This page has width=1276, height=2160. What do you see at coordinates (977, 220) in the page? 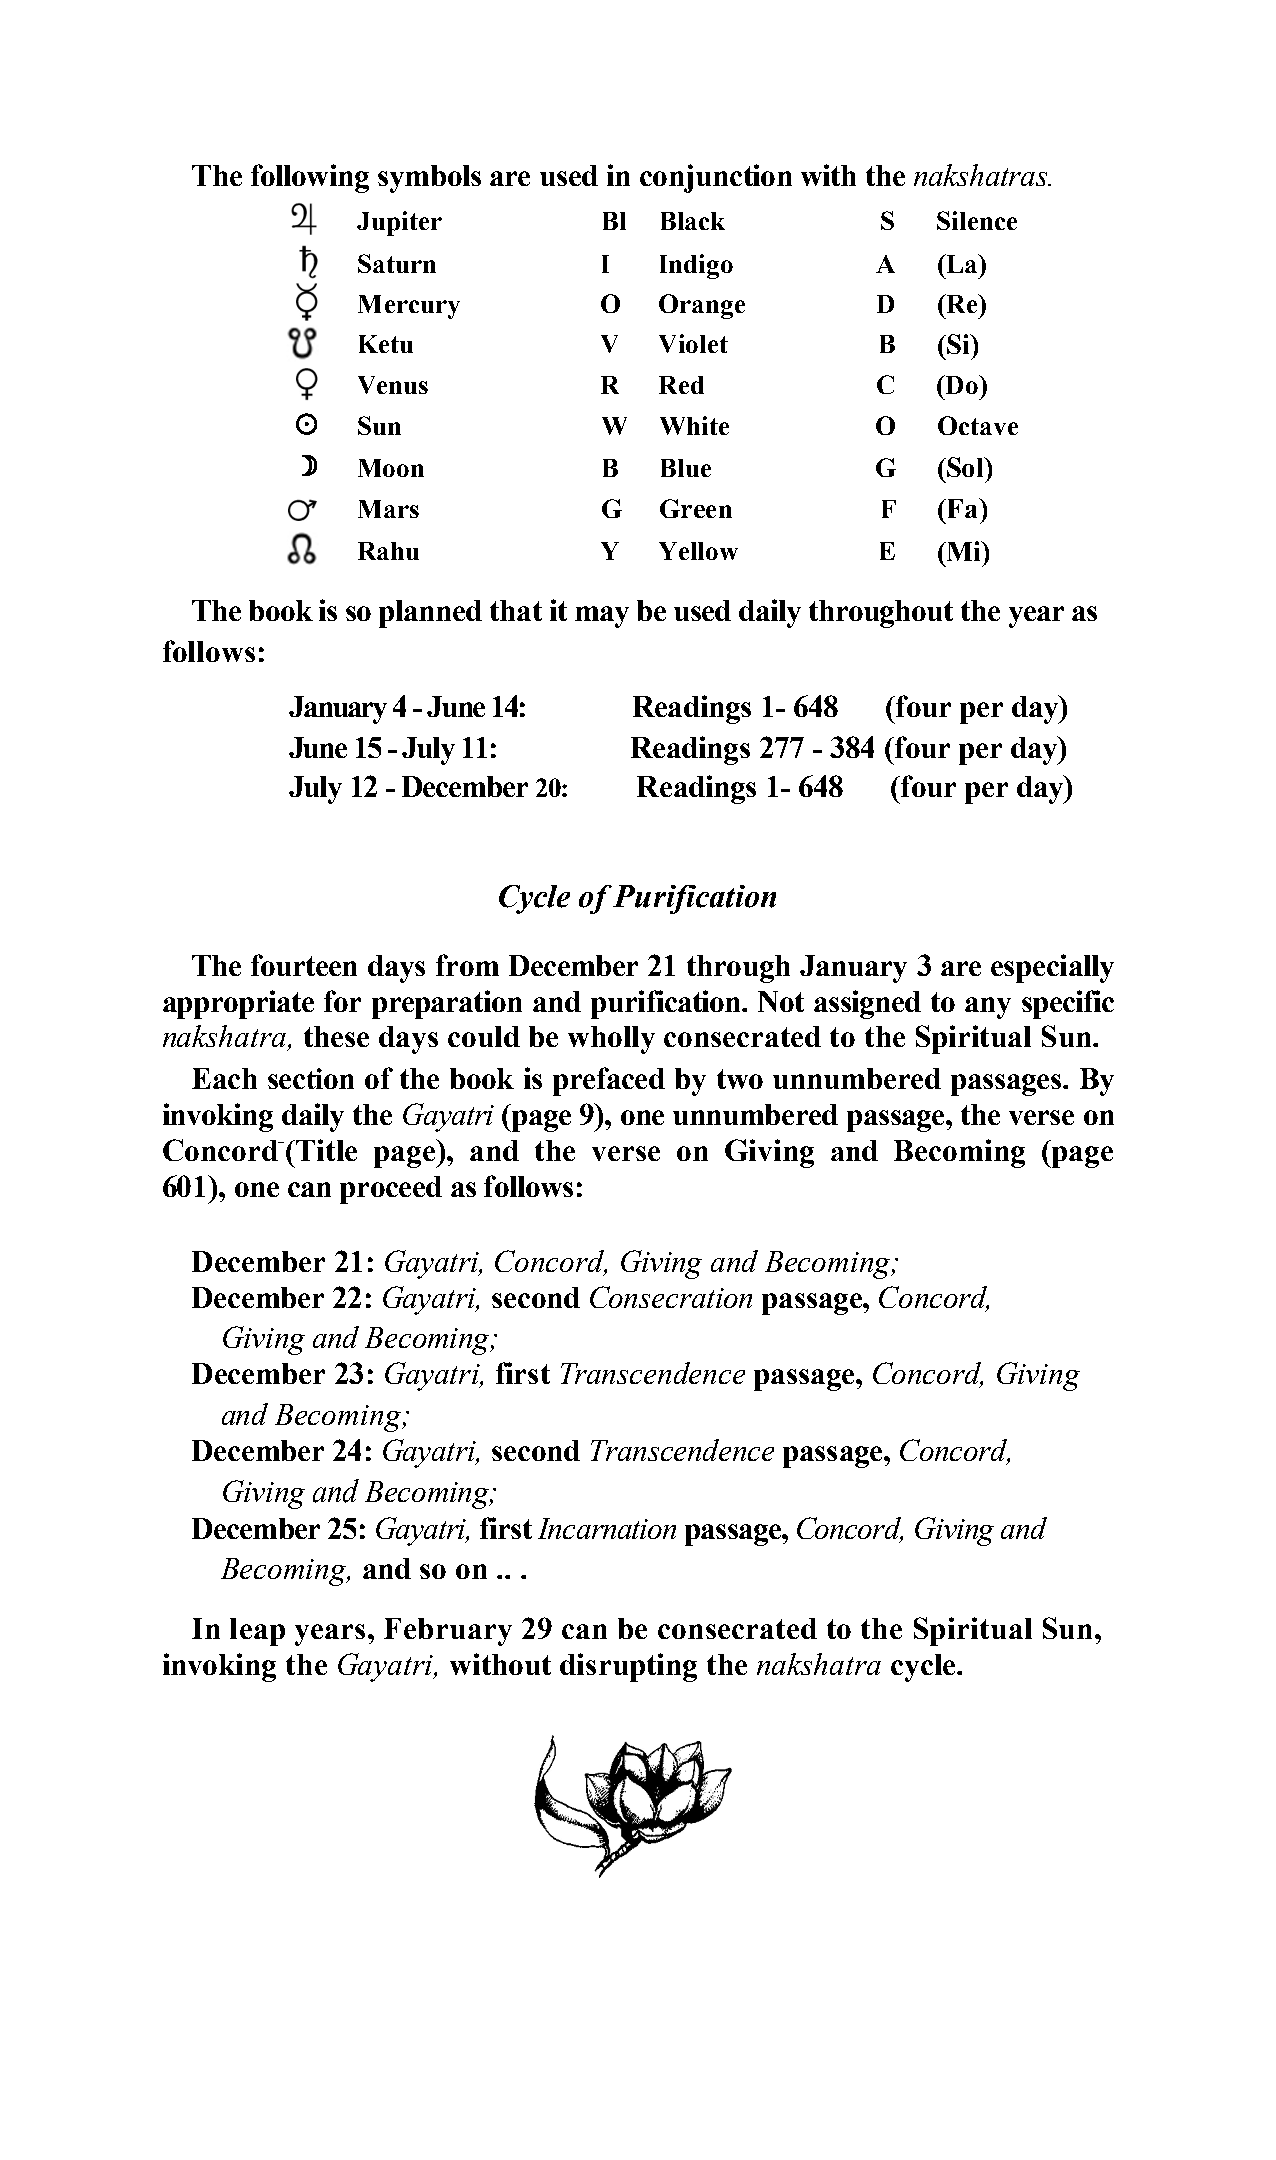
I see `Silence` at bounding box center [977, 220].
